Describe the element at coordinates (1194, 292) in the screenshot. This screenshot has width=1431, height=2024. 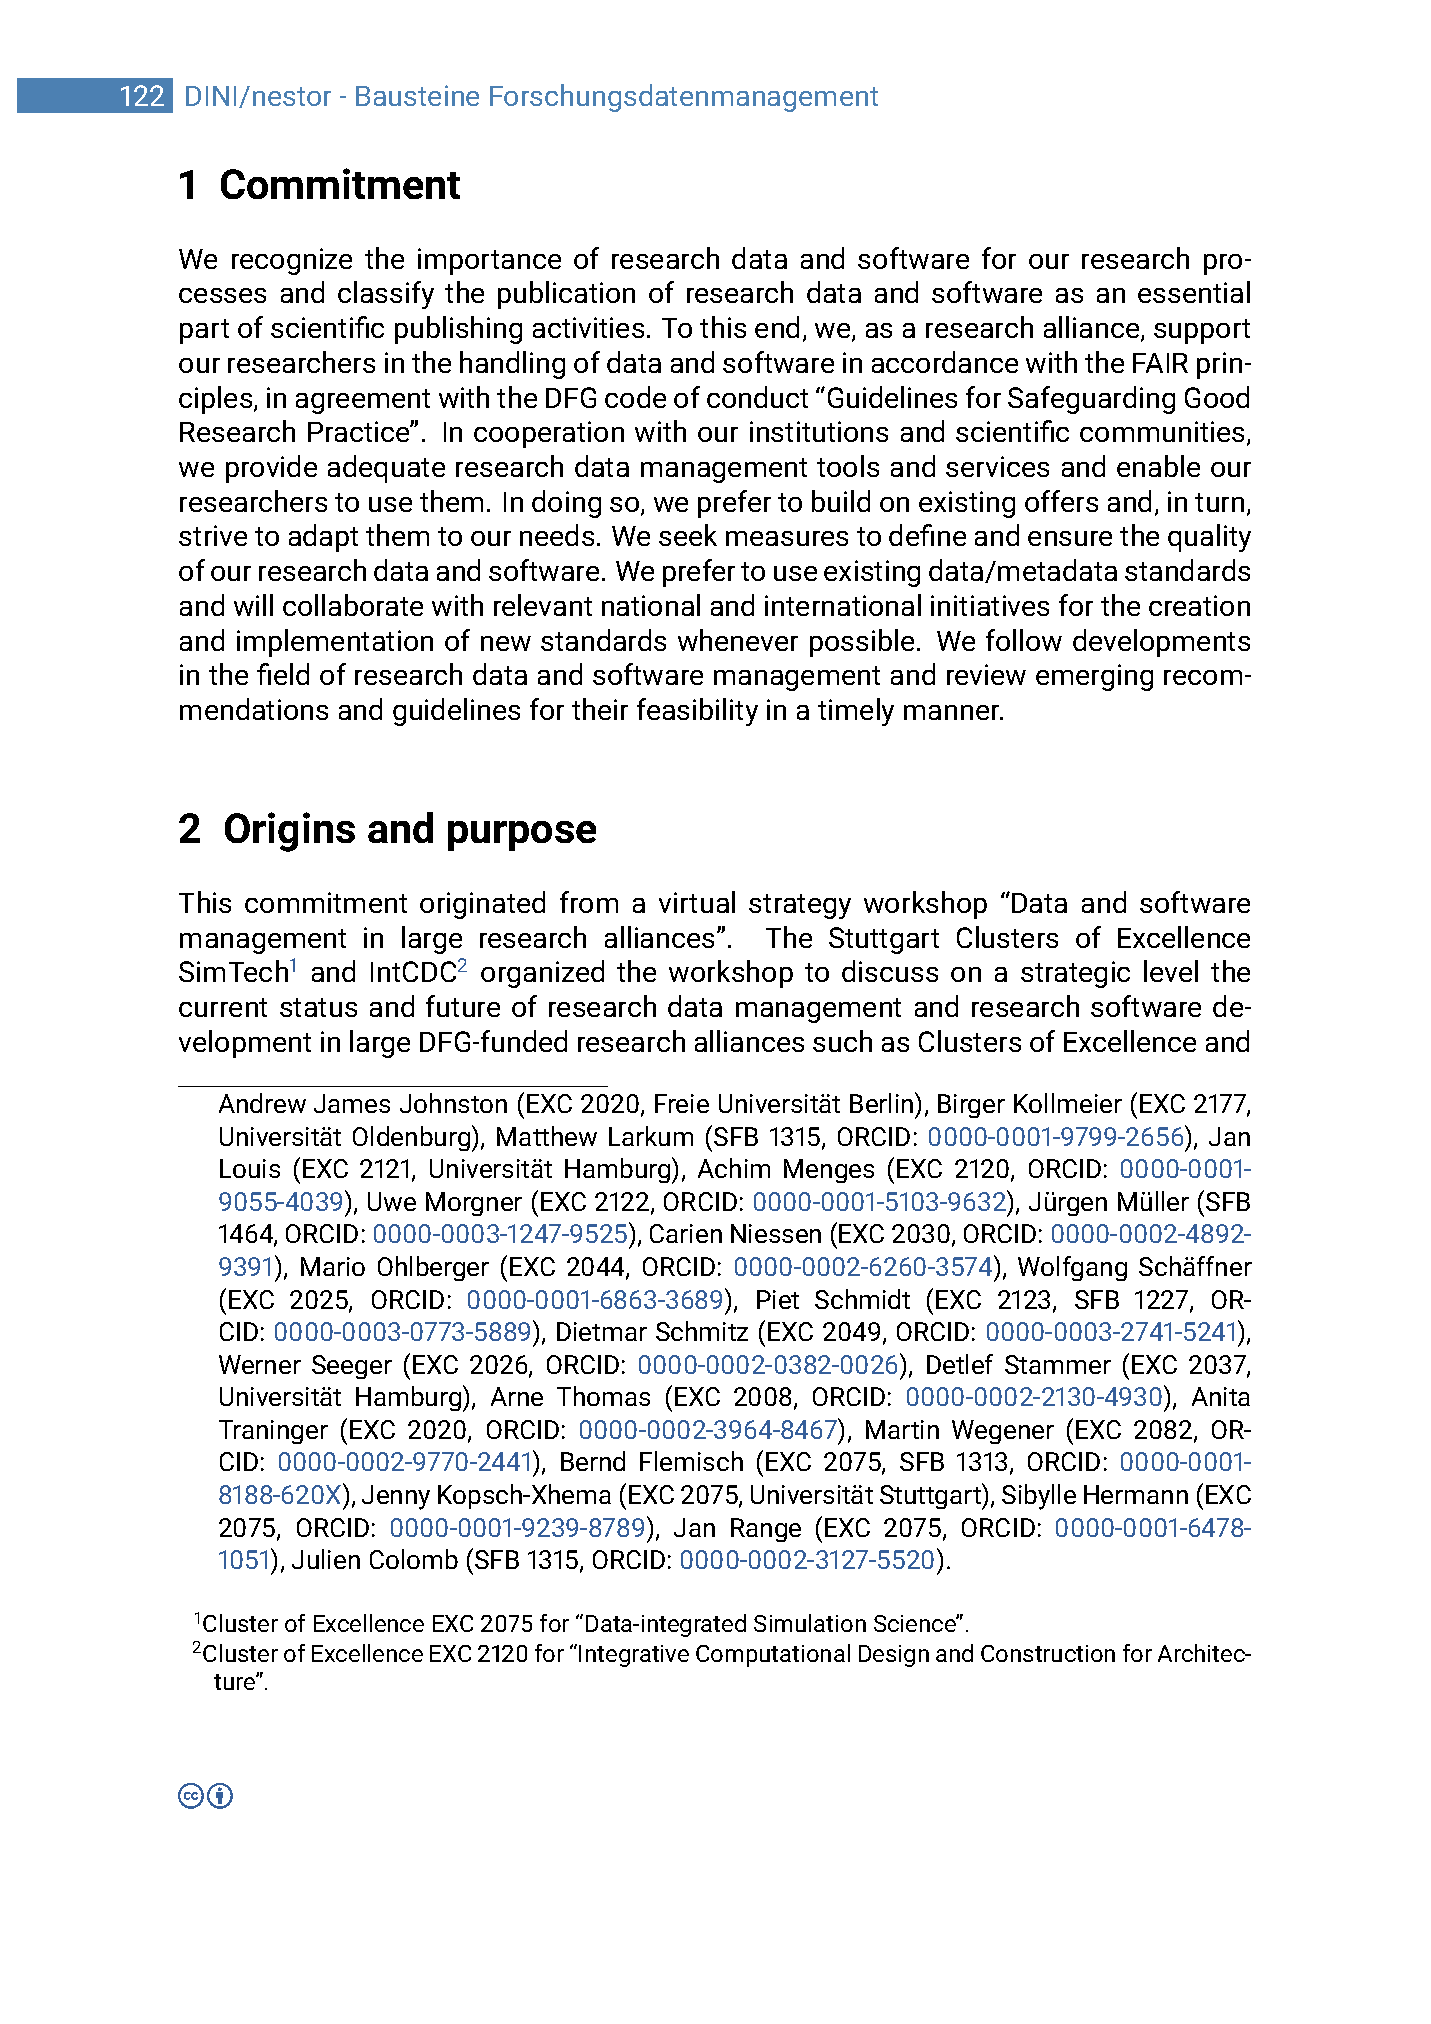
I see `essential` at that location.
